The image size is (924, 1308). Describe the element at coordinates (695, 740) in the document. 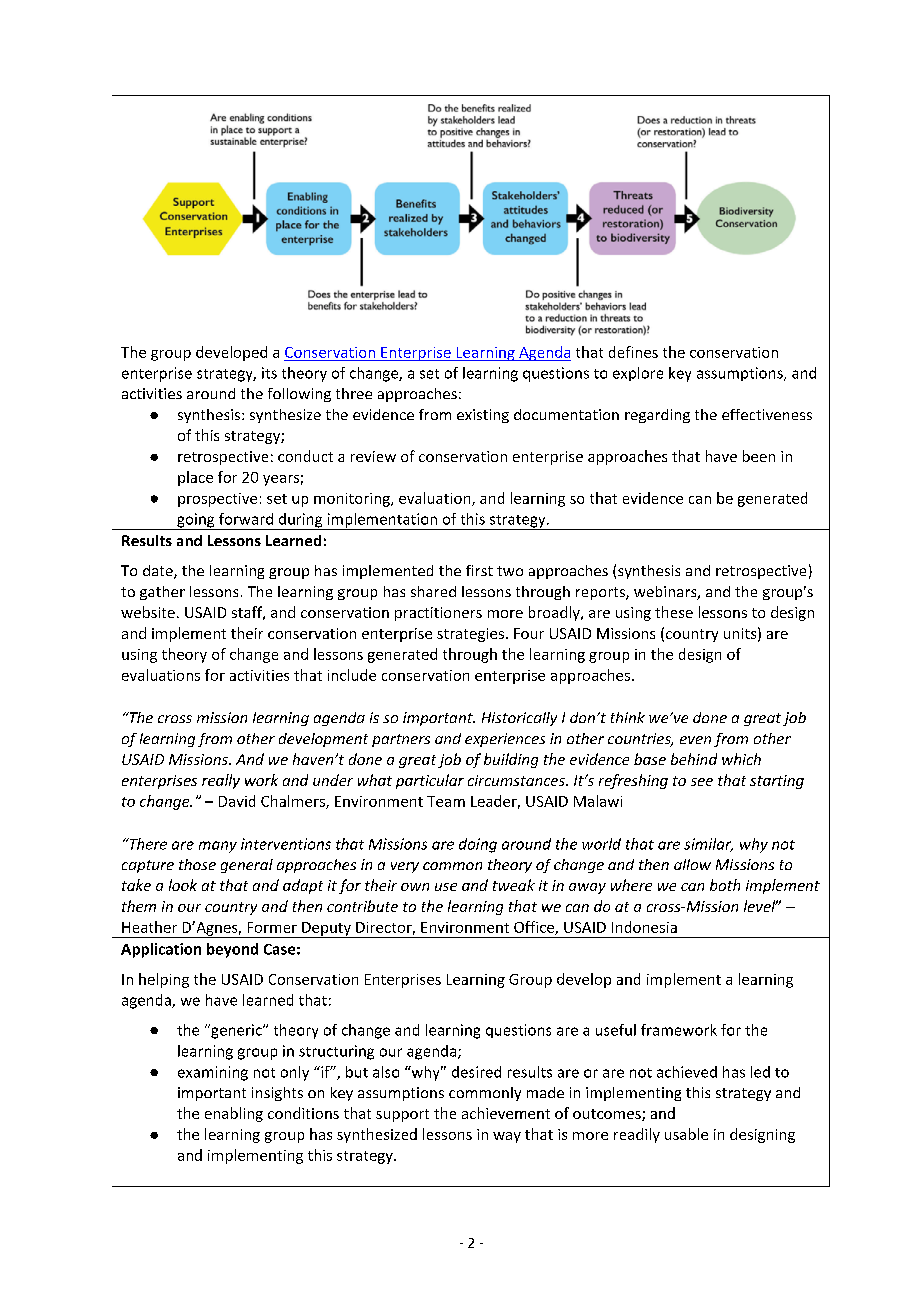

I see `even` at that location.
